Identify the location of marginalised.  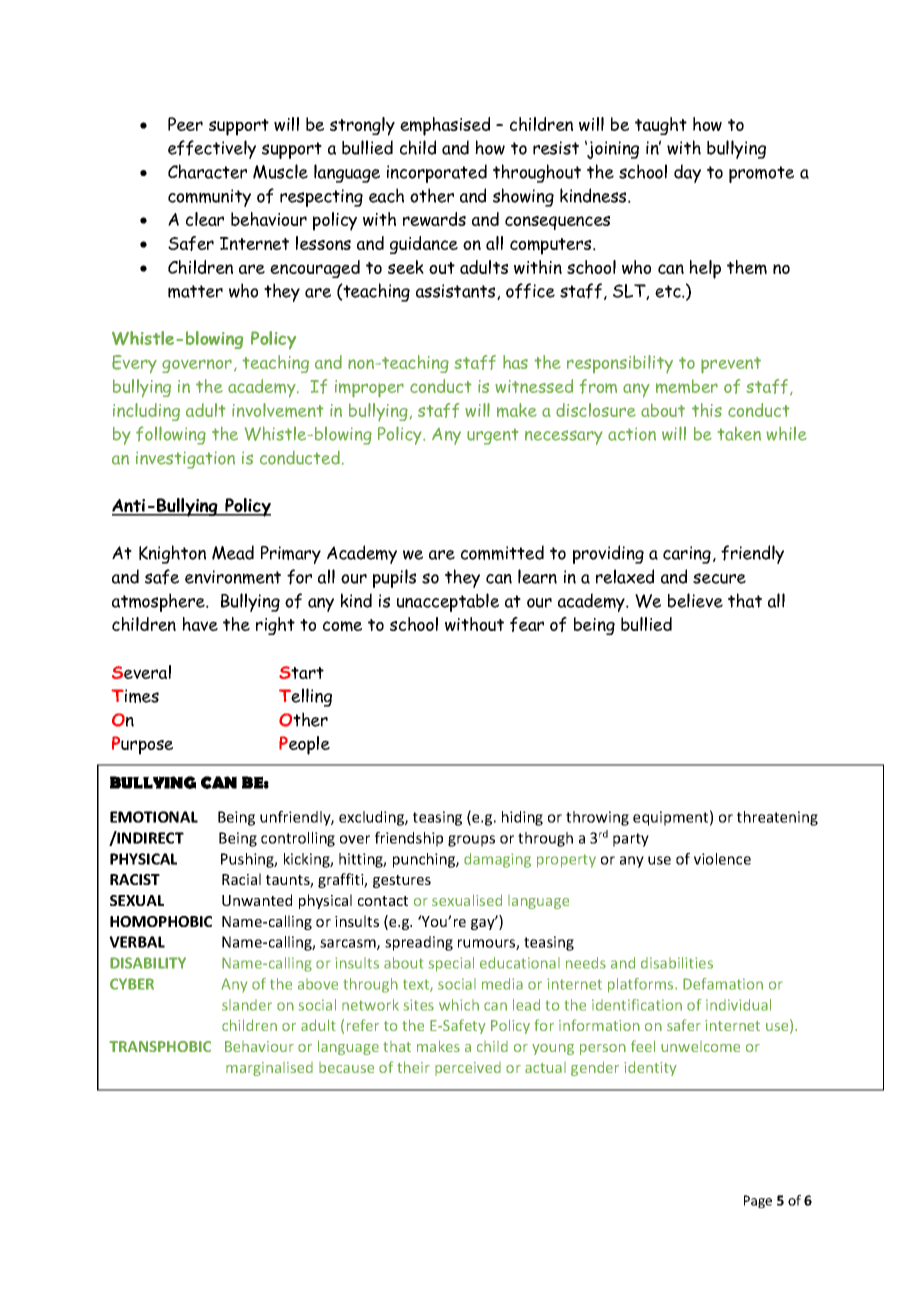
(269, 1069).
